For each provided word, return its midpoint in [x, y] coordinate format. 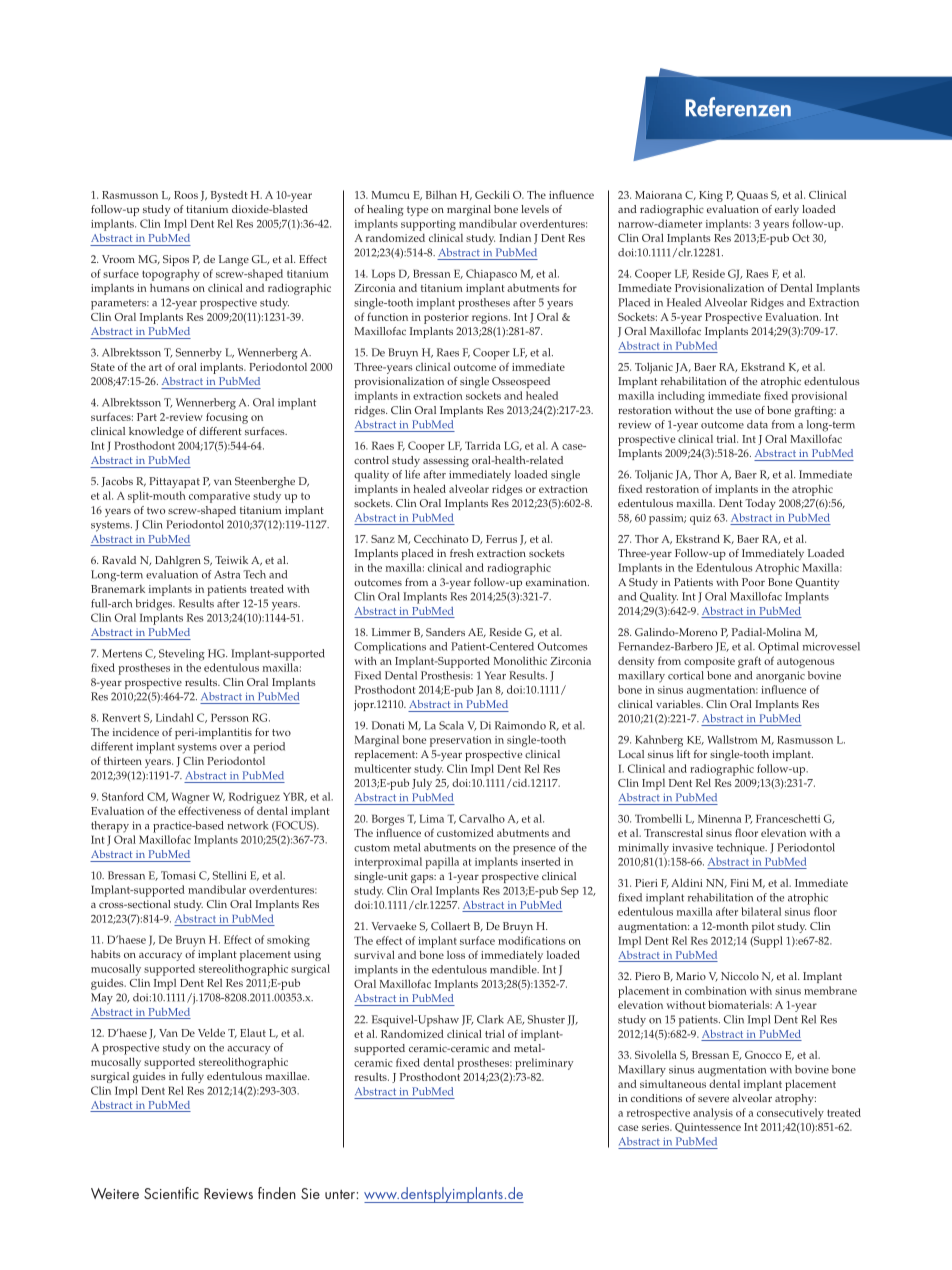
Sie [310, 1193]
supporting [428, 225]
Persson [230, 717]
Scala [451, 725]
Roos [186, 195]
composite [709, 662]
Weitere [115, 1193]
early [787, 210]
